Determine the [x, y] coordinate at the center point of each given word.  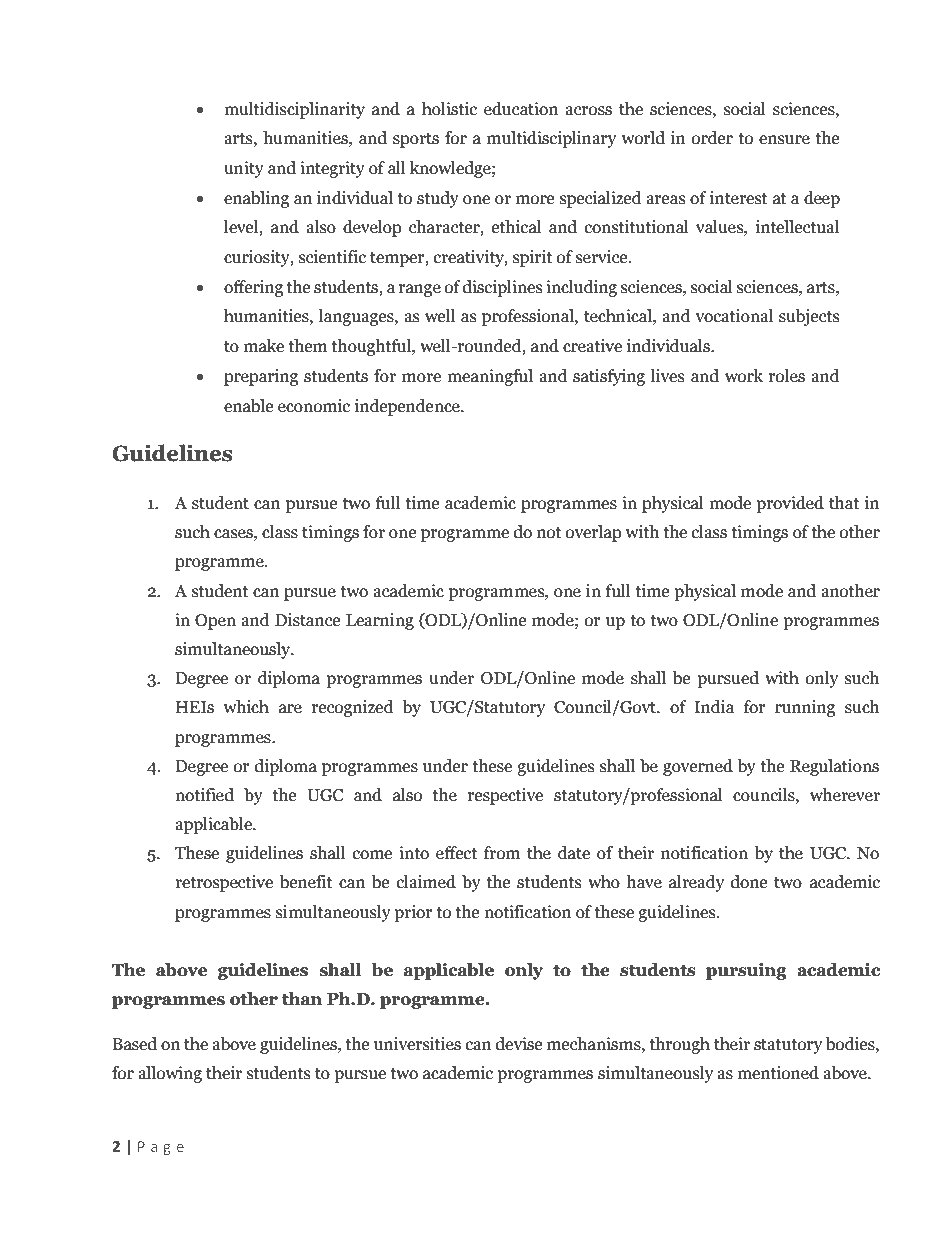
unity [244, 169]
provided [790, 504]
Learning [380, 621]
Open [215, 622]
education [521, 109]
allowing [170, 1074]
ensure [784, 140]
